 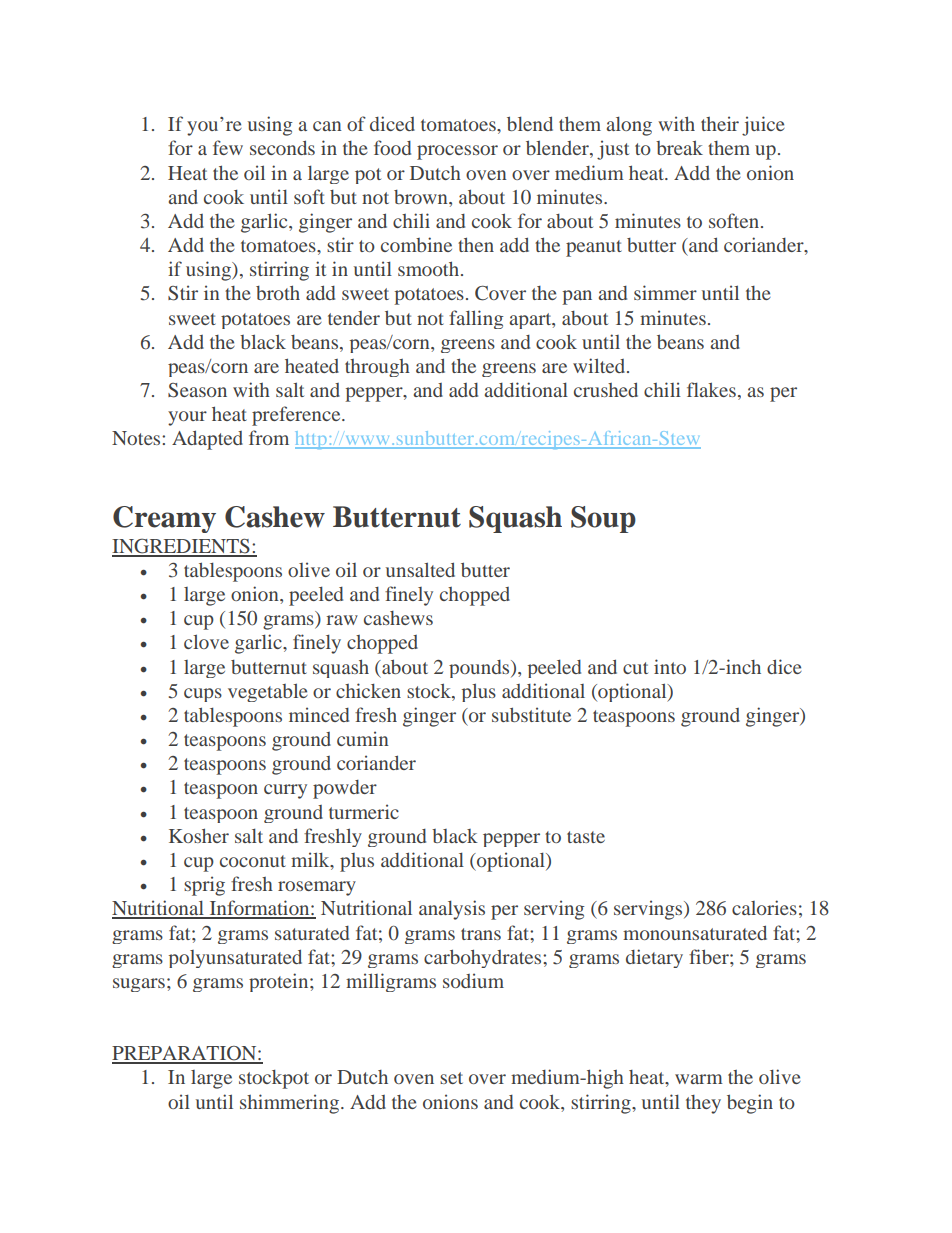 I want to click on warm, so click(x=699, y=1079).
